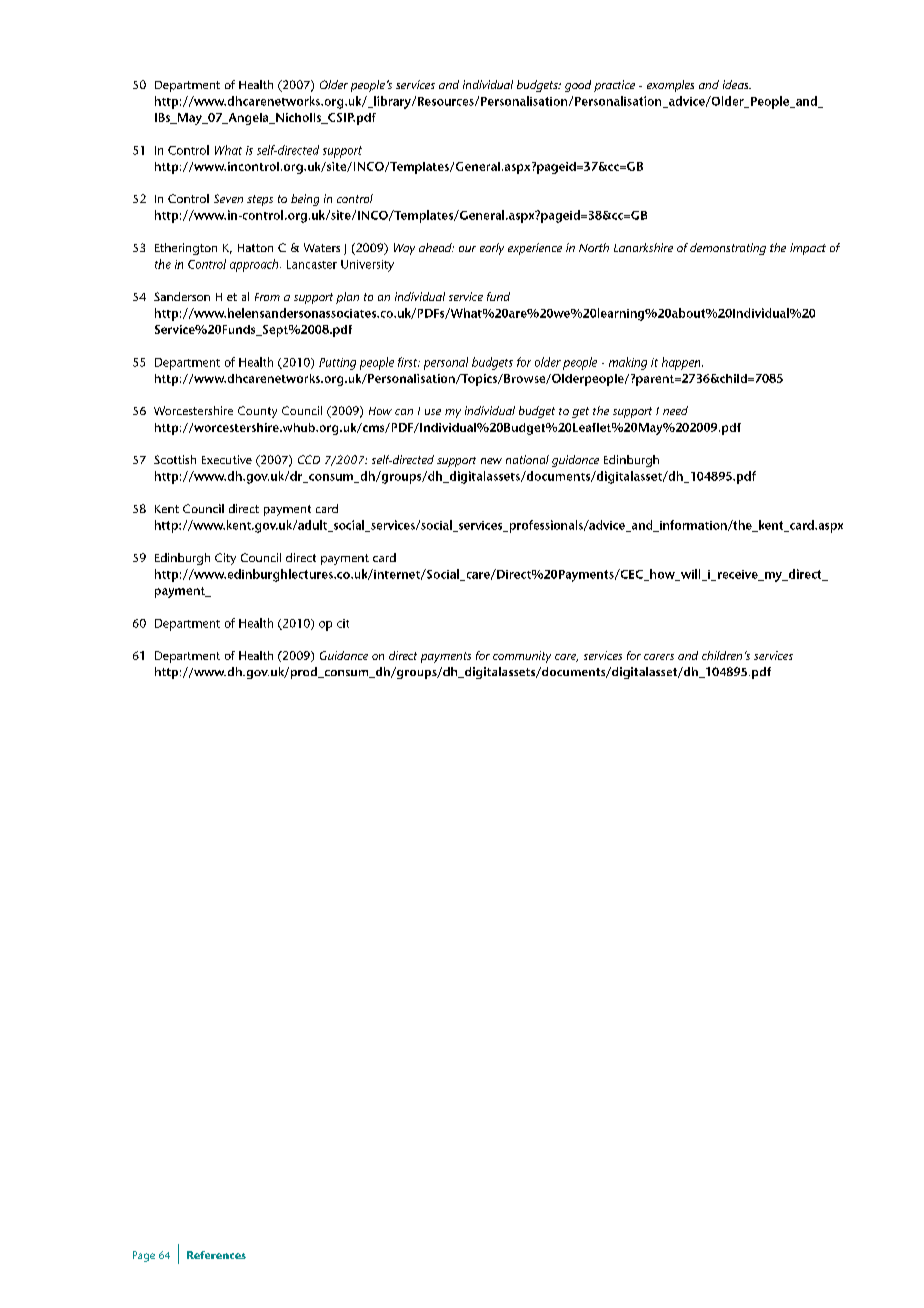 This screenshot has height=1308, width=924. What do you see at coordinates (225, 559) in the screenshot?
I see `City` at bounding box center [225, 559].
